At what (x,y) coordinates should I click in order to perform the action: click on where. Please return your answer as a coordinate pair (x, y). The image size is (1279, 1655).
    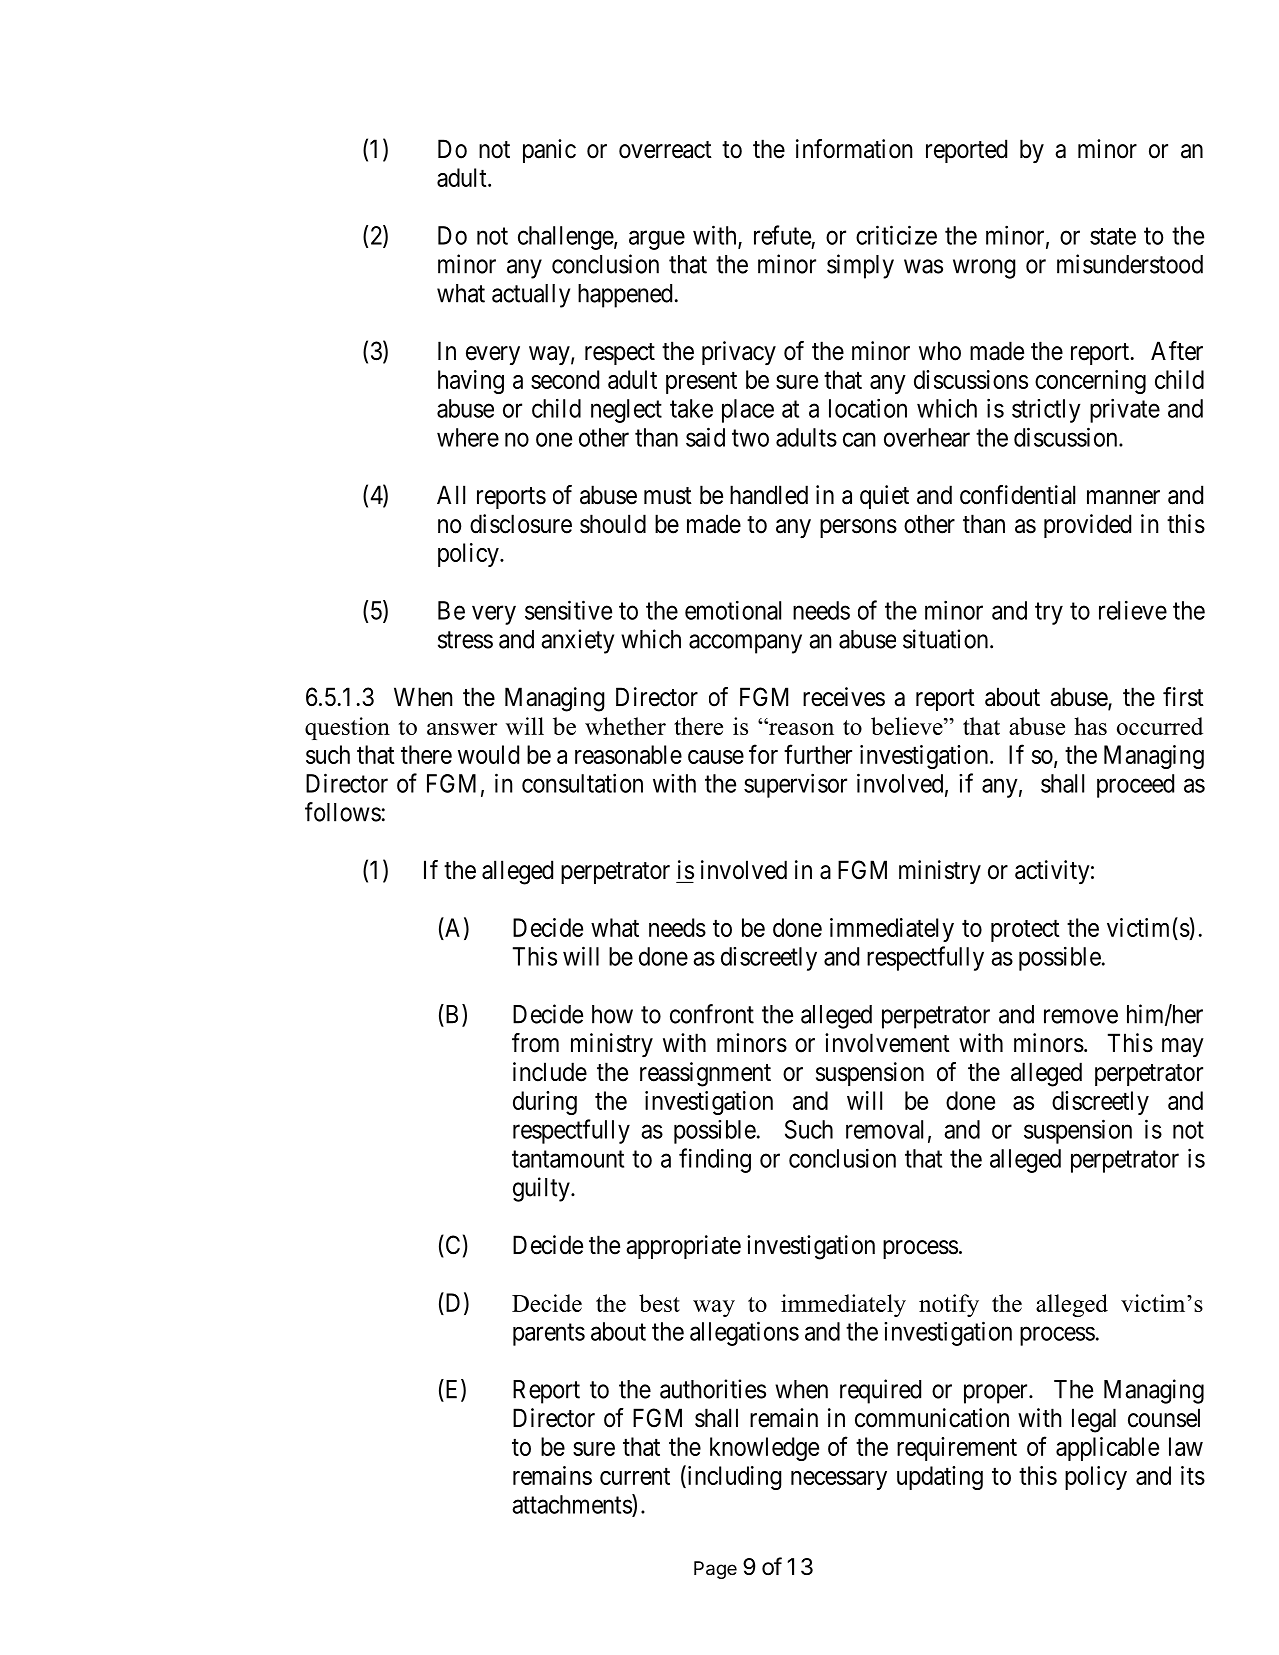
    Looking at the image, I should click on (468, 437).
